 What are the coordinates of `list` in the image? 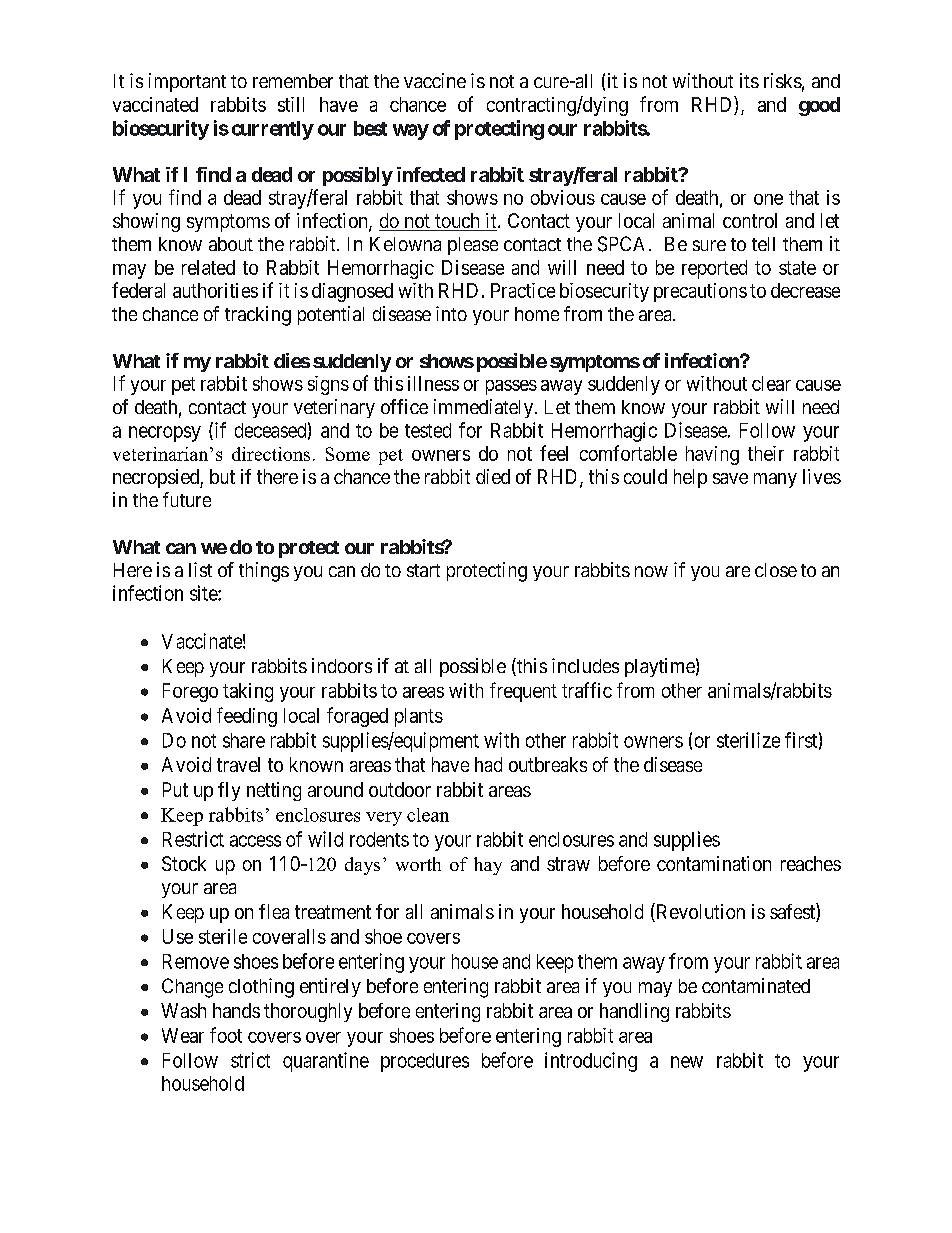 It's located at (200, 569).
